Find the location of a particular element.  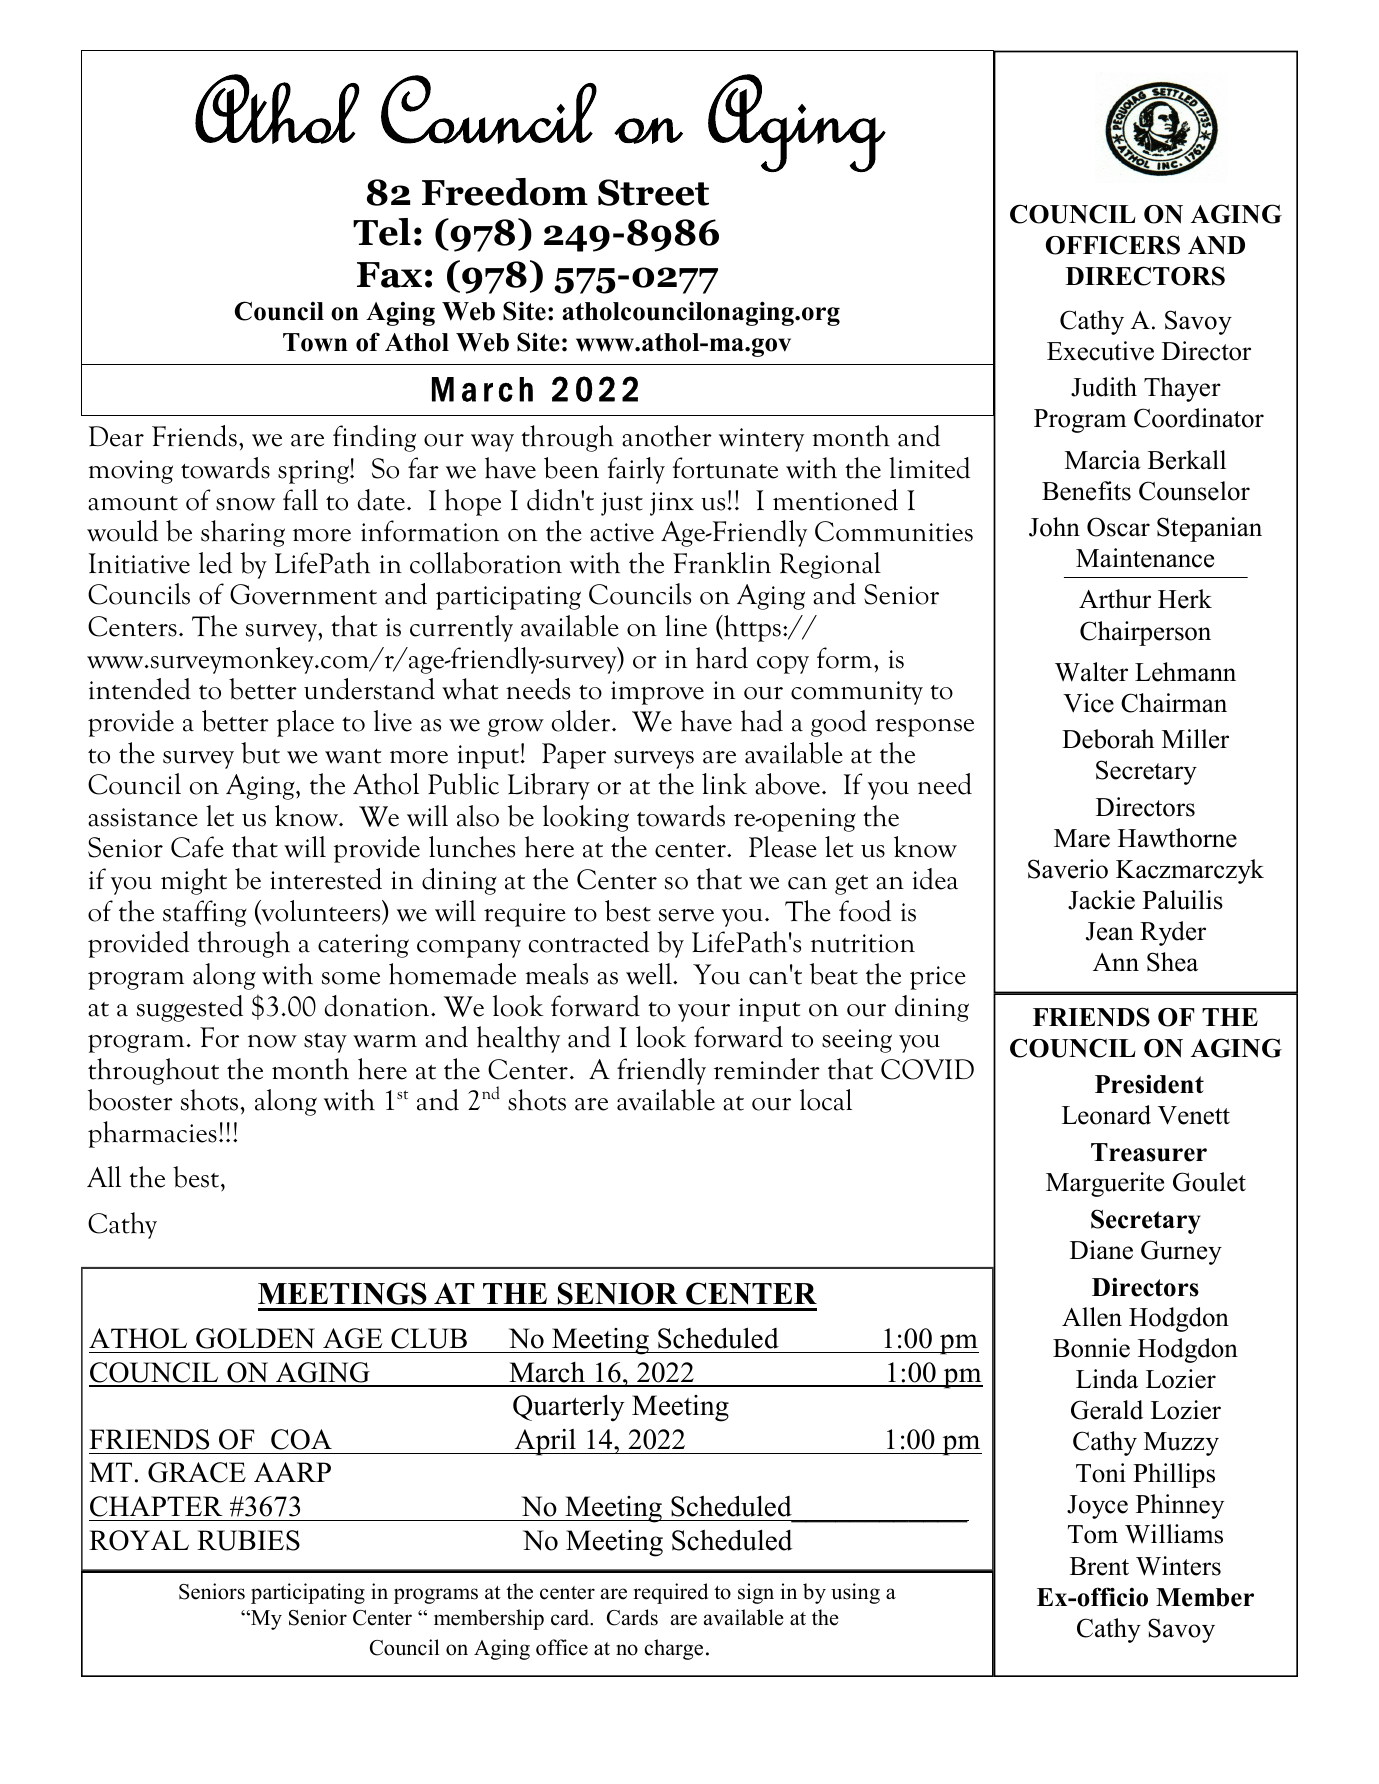

Brent is located at coordinates (1099, 1566).
